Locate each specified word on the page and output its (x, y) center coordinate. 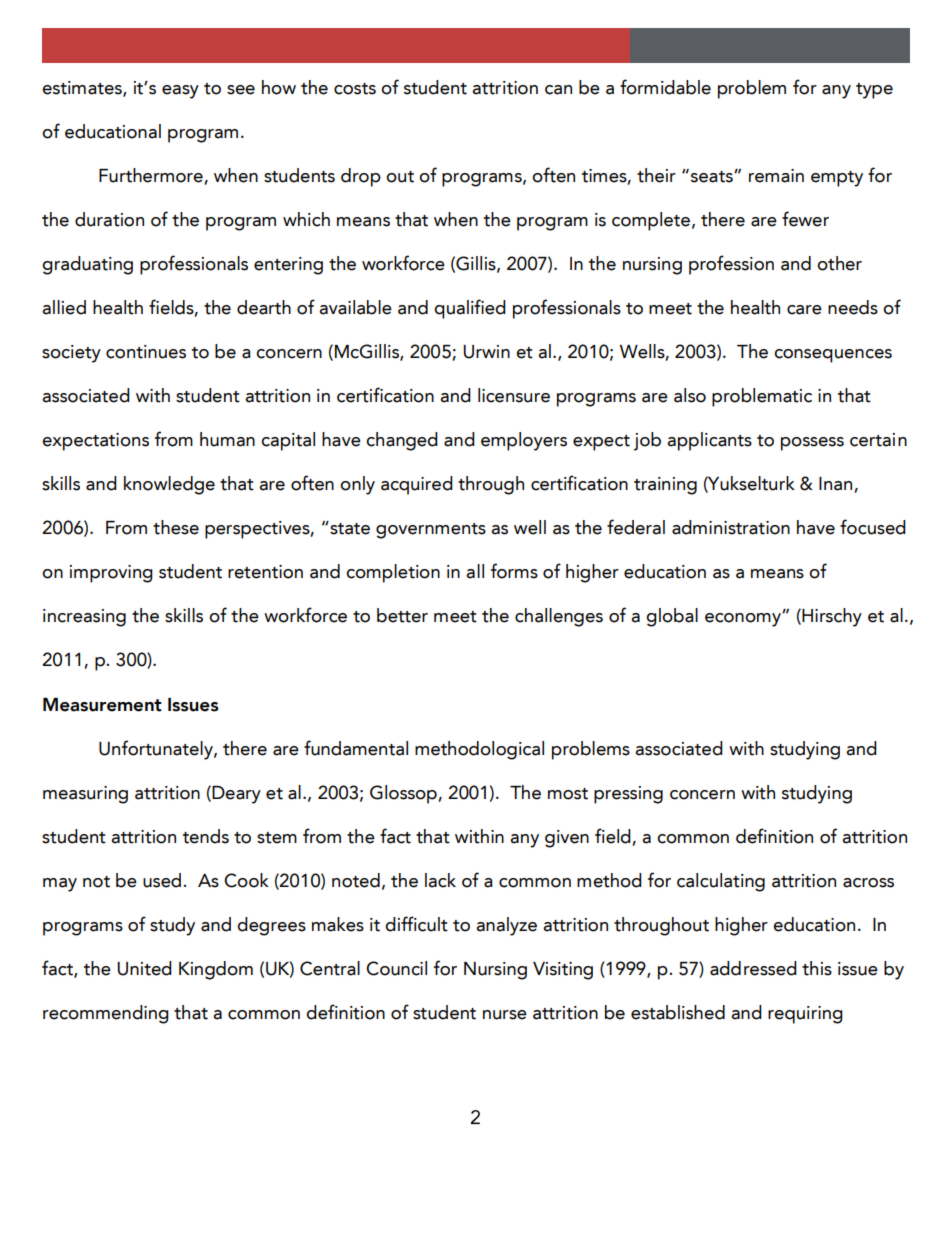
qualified (470, 309)
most (568, 794)
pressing (628, 795)
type (874, 91)
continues (146, 352)
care (804, 310)
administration (731, 527)
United (144, 968)
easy (180, 92)
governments (431, 531)
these (176, 527)
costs (355, 89)
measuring (85, 795)
